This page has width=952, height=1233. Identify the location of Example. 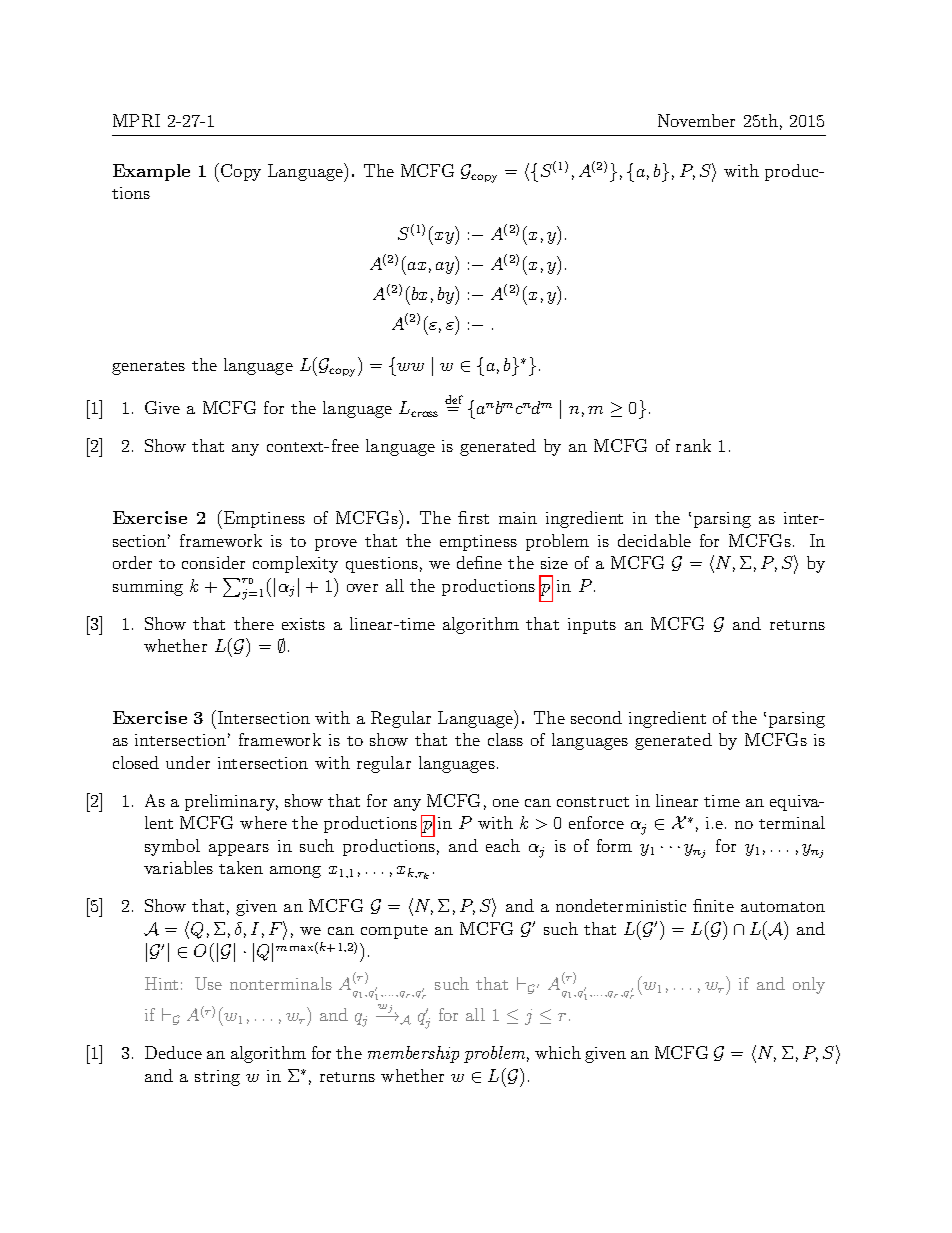
(151, 172).
